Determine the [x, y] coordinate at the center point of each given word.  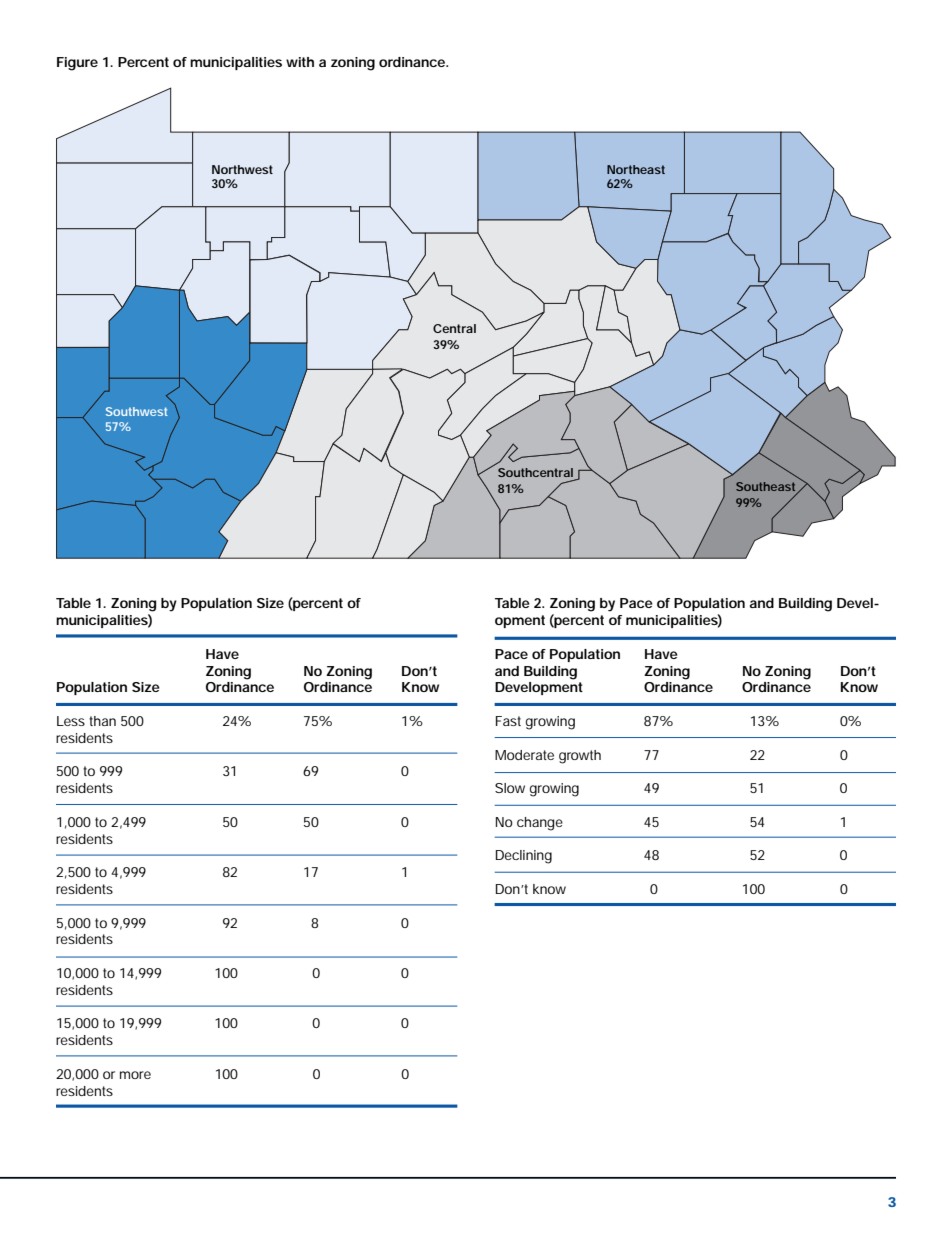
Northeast [636, 169]
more [135, 1075]
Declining [524, 857]
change [540, 824]
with [300, 62]
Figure [77, 64]
